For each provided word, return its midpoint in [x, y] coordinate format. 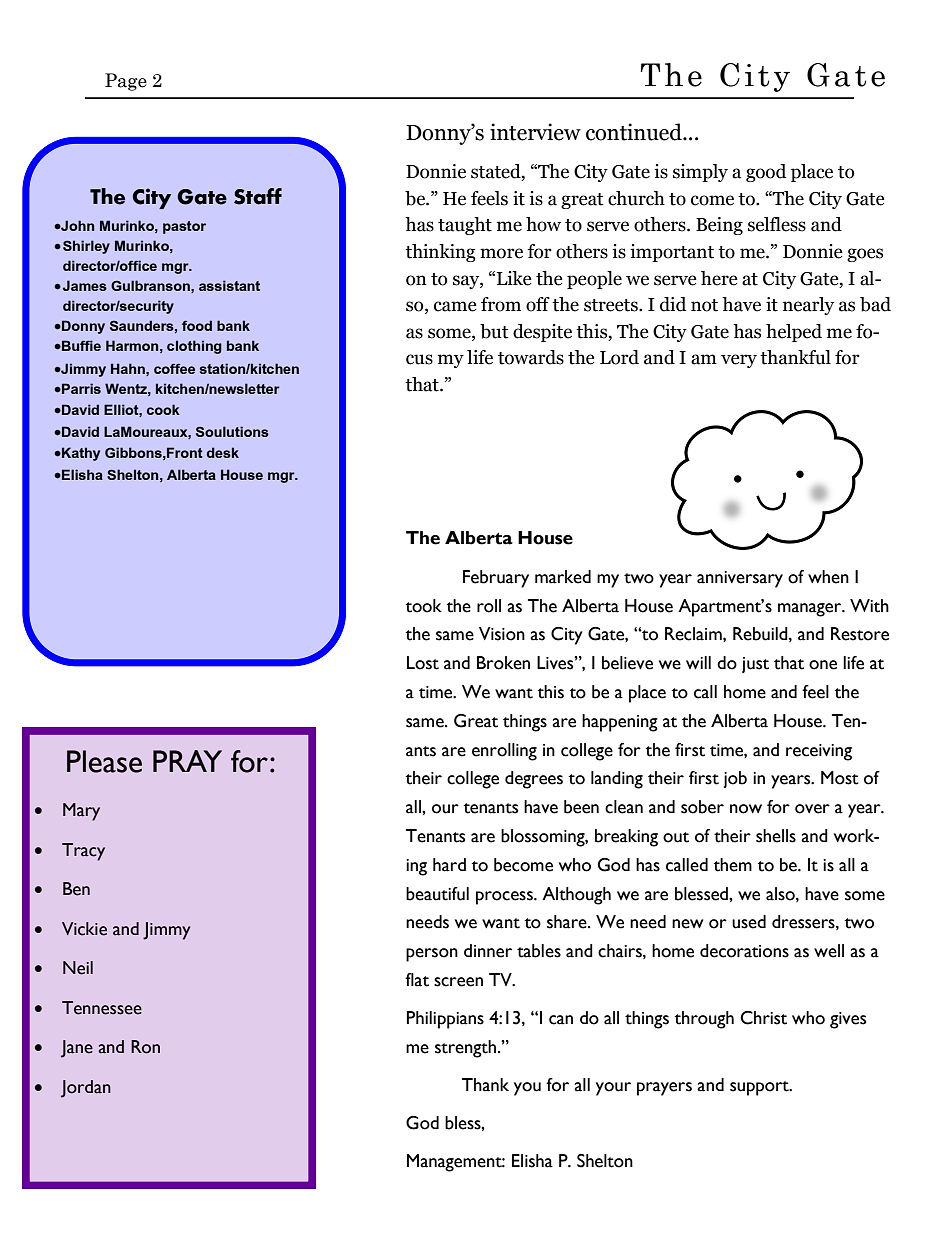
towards [531, 357]
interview [535, 132]
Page [126, 82]
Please [104, 761]
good [766, 173]
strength [465, 1049]
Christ [763, 1018]
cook [163, 409]
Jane [77, 1049]
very [739, 361]
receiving [819, 752]
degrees [534, 780]
